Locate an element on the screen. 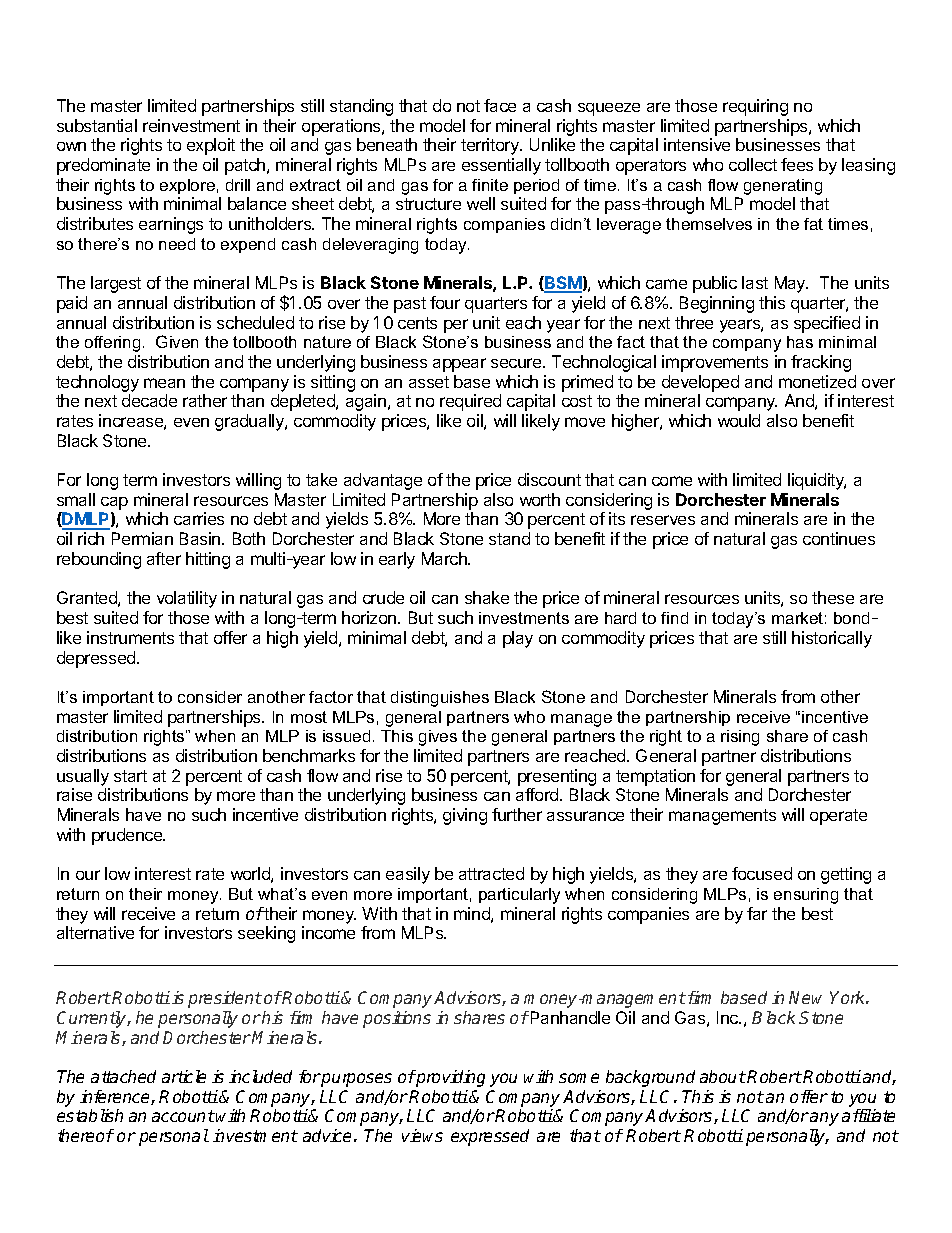 This screenshot has width=952, height=1233. collect is located at coordinates (753, 164).
